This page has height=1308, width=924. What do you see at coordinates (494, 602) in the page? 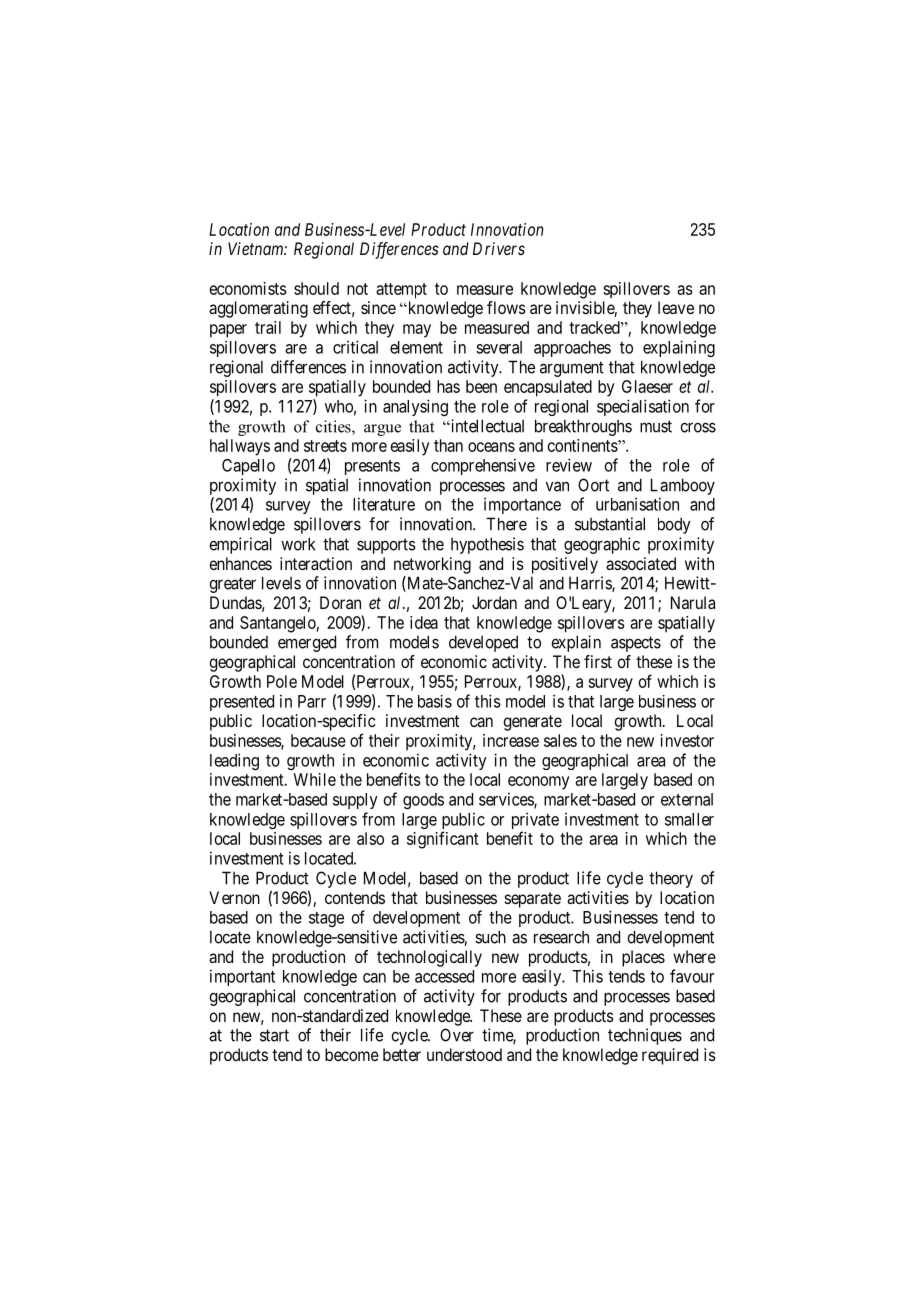
I see `Jordan` at bounding box center [494, 602].
